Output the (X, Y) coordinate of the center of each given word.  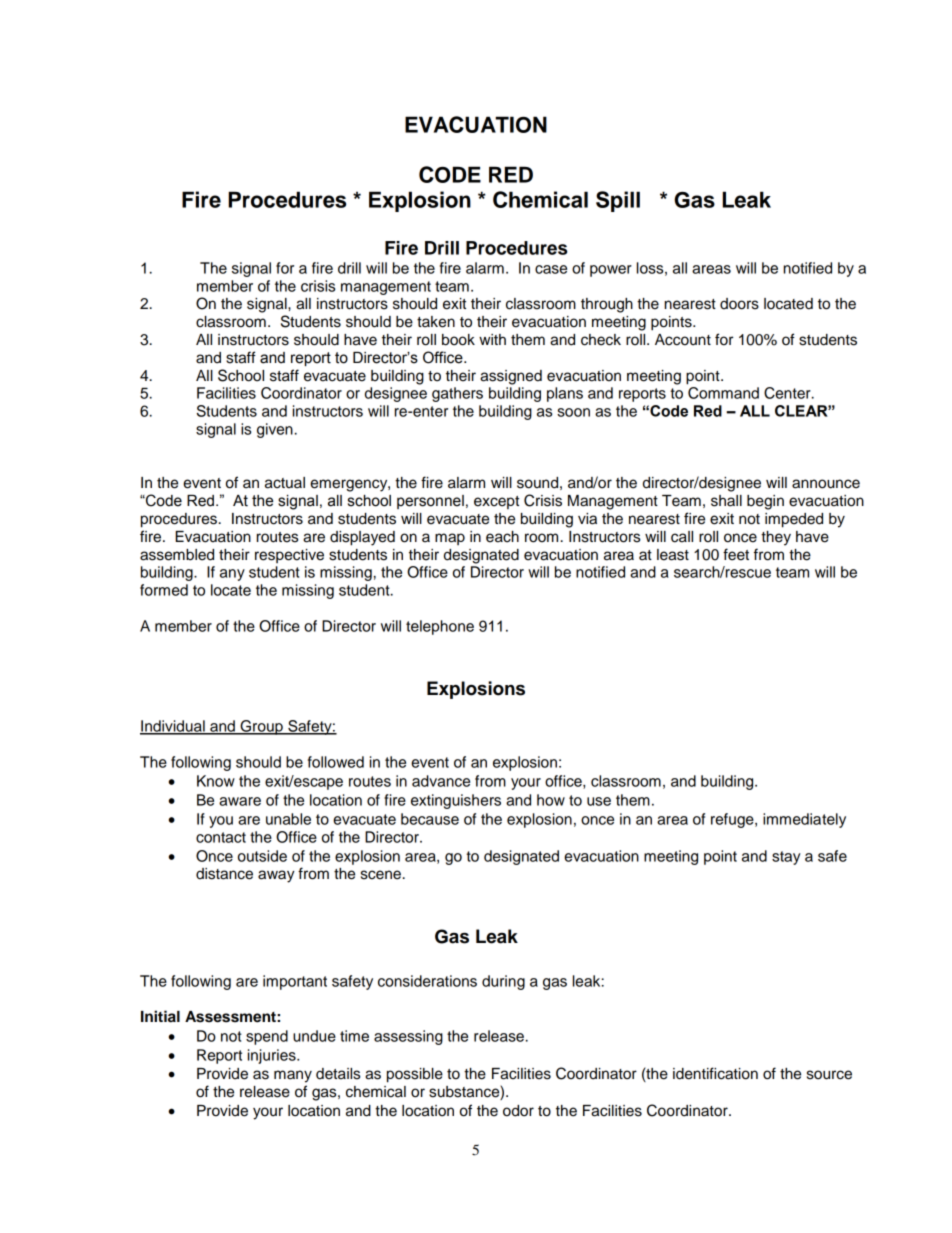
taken (436, 322)
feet (736, 554)
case (551, 269)
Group (261, 727)
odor (518, 1111)
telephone (440, 627)
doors (739, 304)
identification (715, 1073)
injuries (273, 1056)
